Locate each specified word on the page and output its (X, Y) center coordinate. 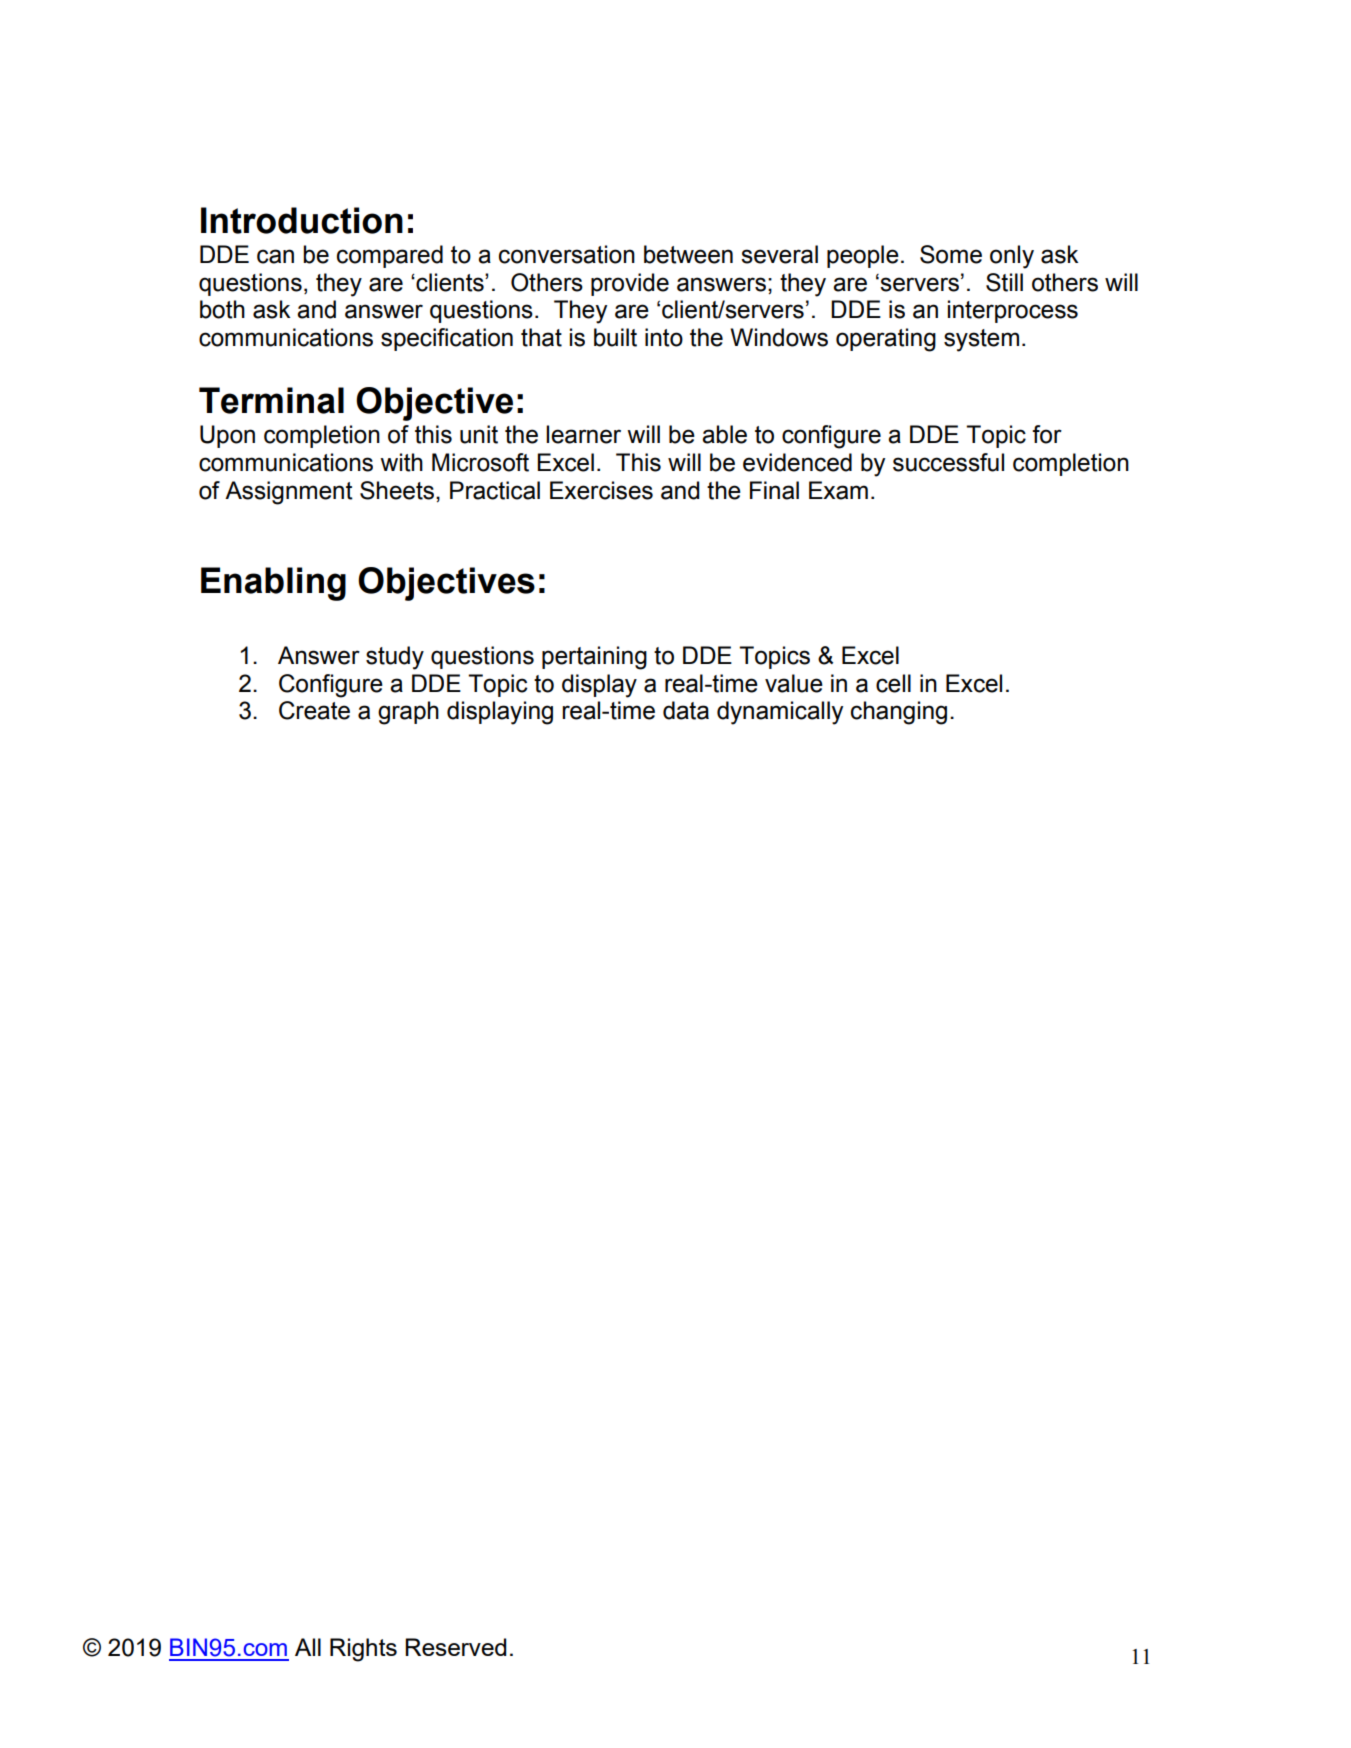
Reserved (455, 1647)
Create (314, 710)
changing (899, 713)
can (275, 256)
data (686, 710)
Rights (363, 1650)
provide (630, 284)
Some (951, 254)
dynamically (780, 713)
